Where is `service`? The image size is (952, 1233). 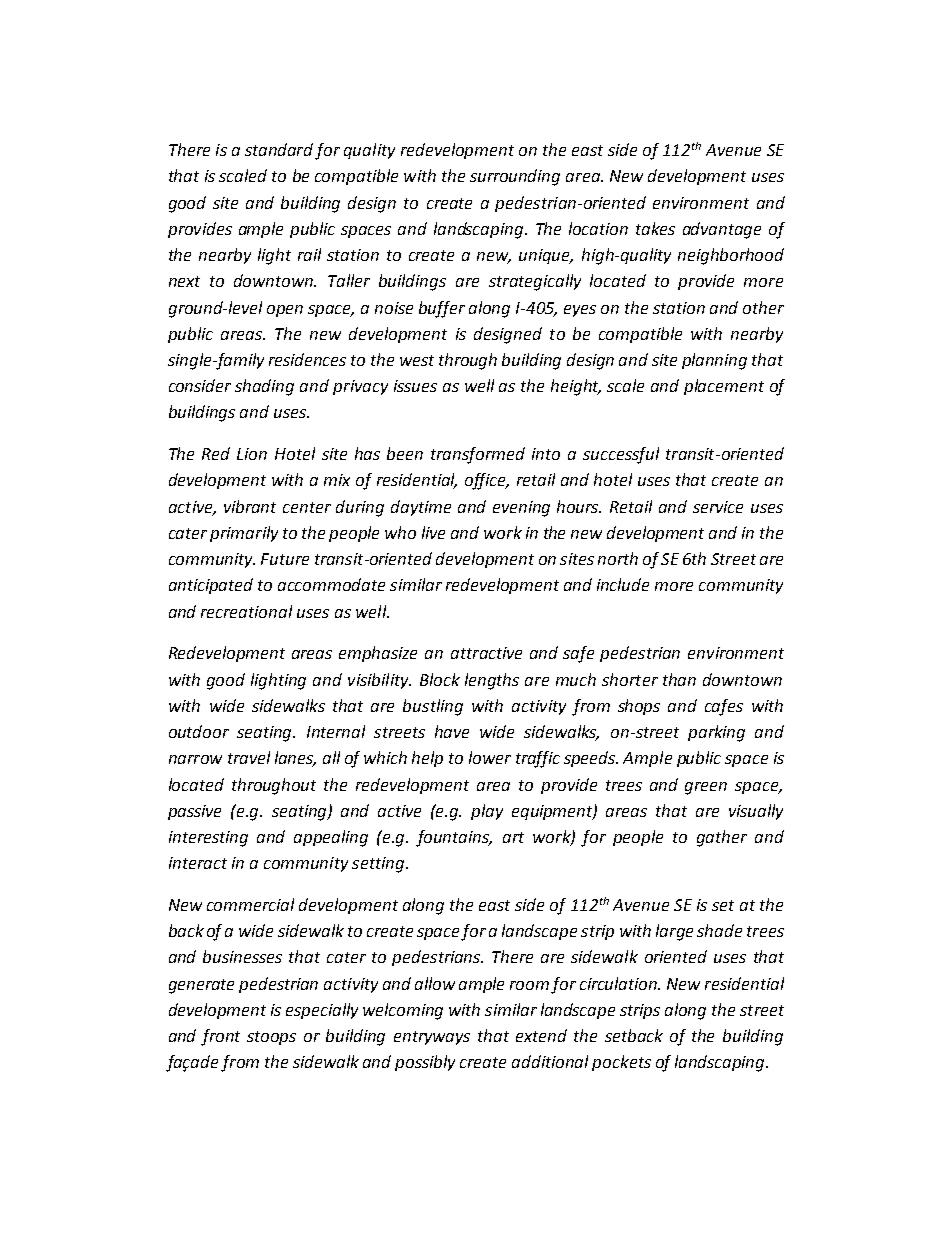 service is located at coordinates (718, 507).
